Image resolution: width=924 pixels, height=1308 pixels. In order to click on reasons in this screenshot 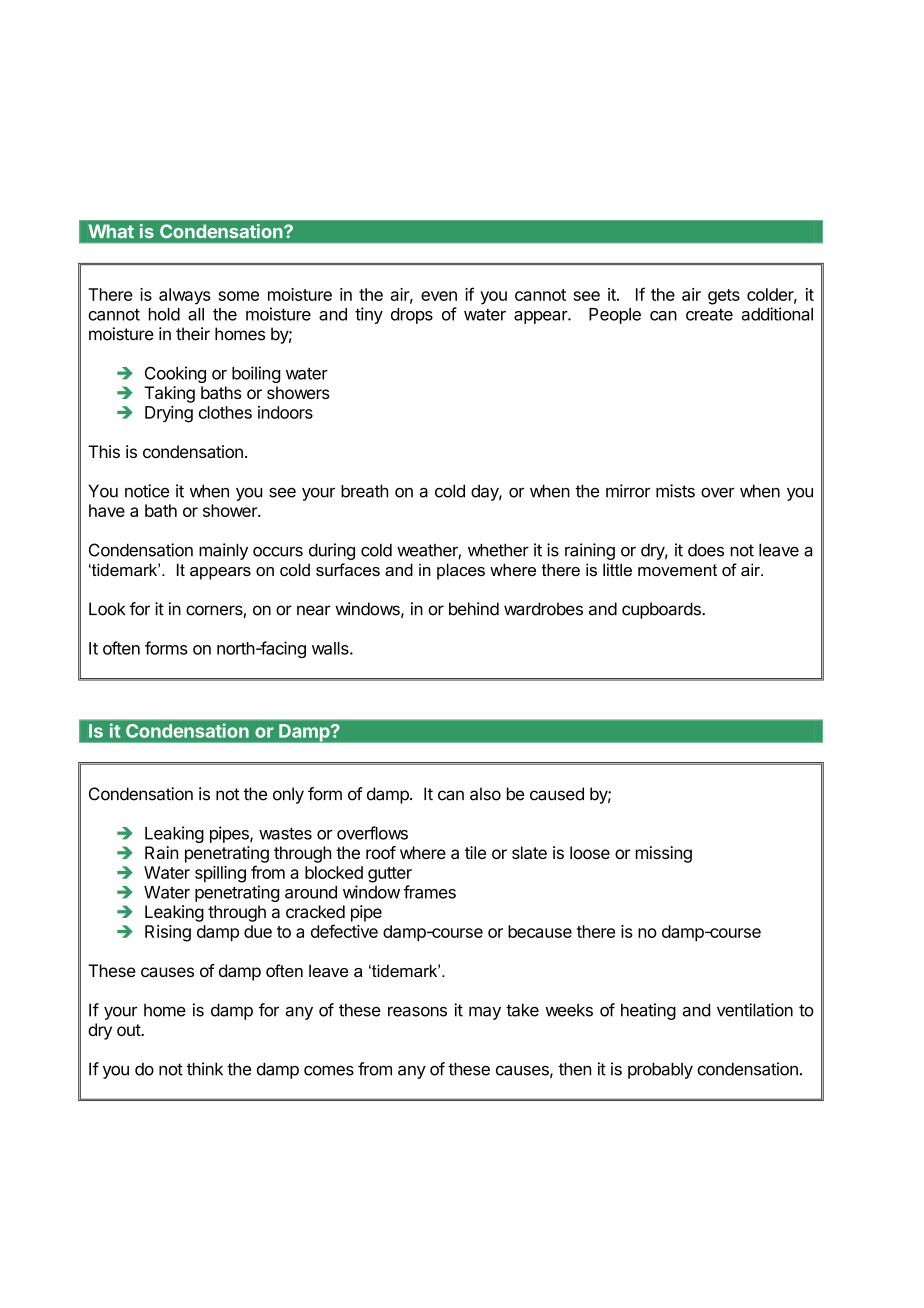, I will do `click(417, 1011)`.
